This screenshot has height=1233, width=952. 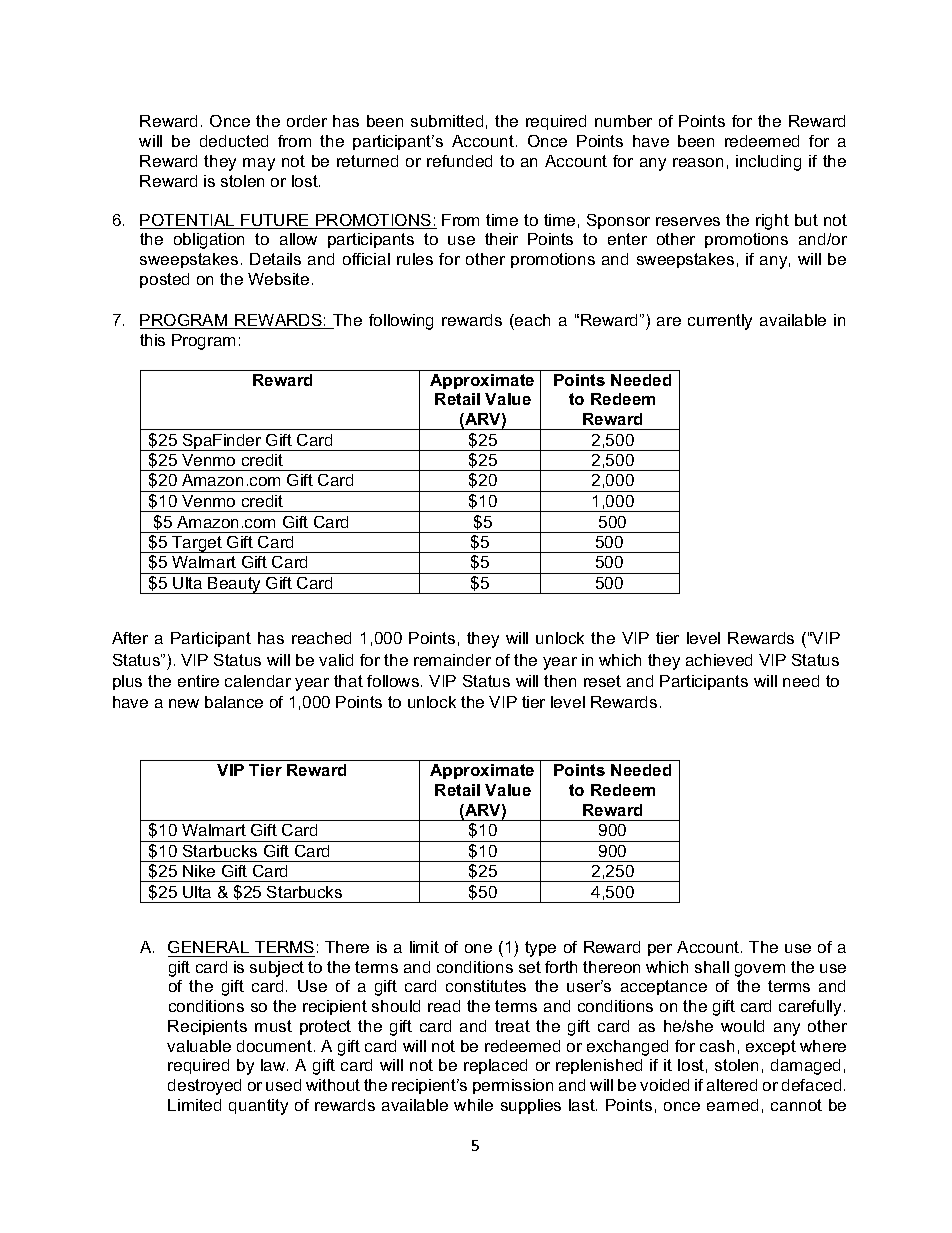 What do you see at coordinates (478, 948) in the screenshot?
I see `one` at bounding box center [478, 948].
